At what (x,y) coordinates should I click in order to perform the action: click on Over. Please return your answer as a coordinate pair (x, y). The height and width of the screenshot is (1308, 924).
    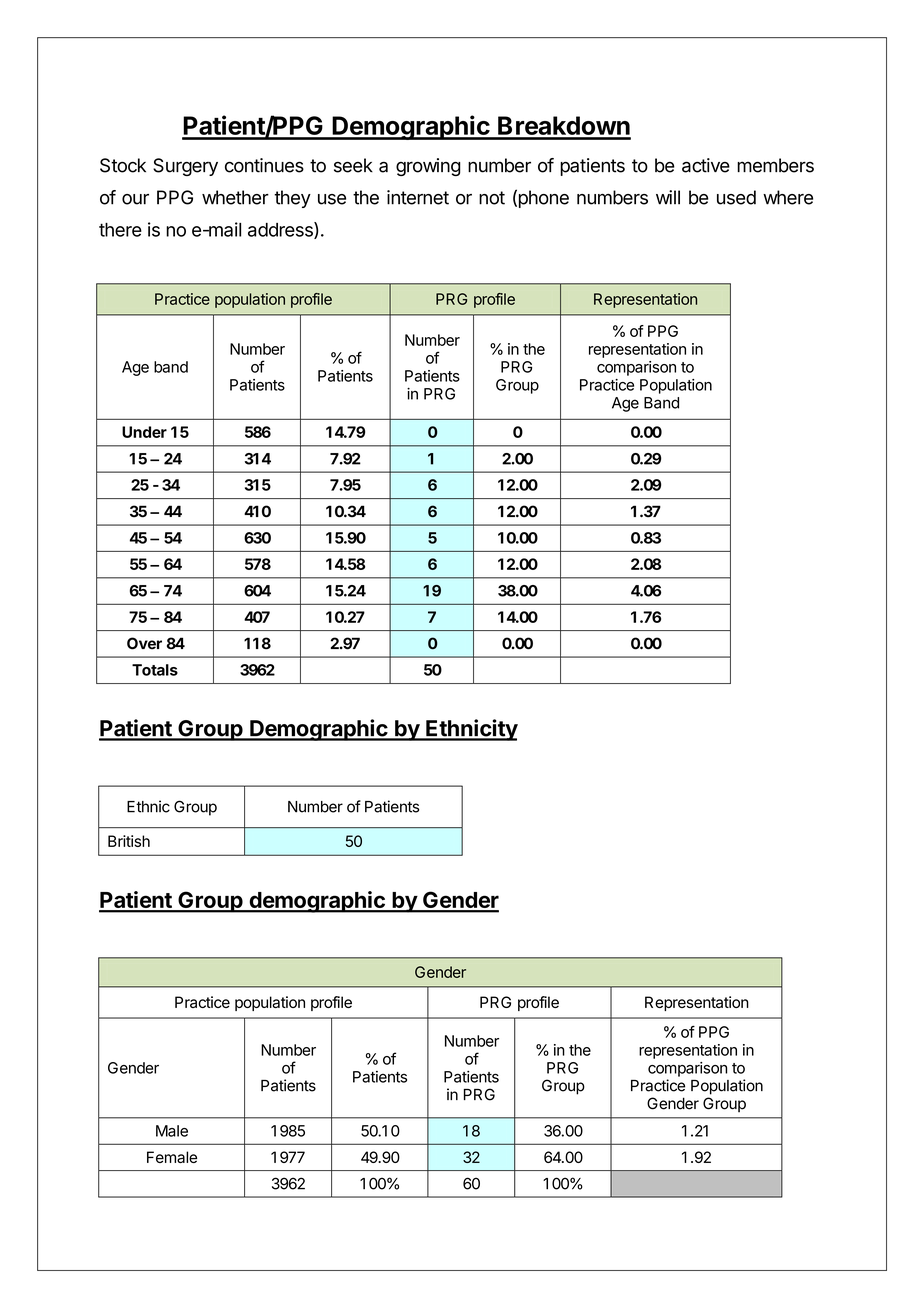
    Looking at the image, I should click on (144, 643).
